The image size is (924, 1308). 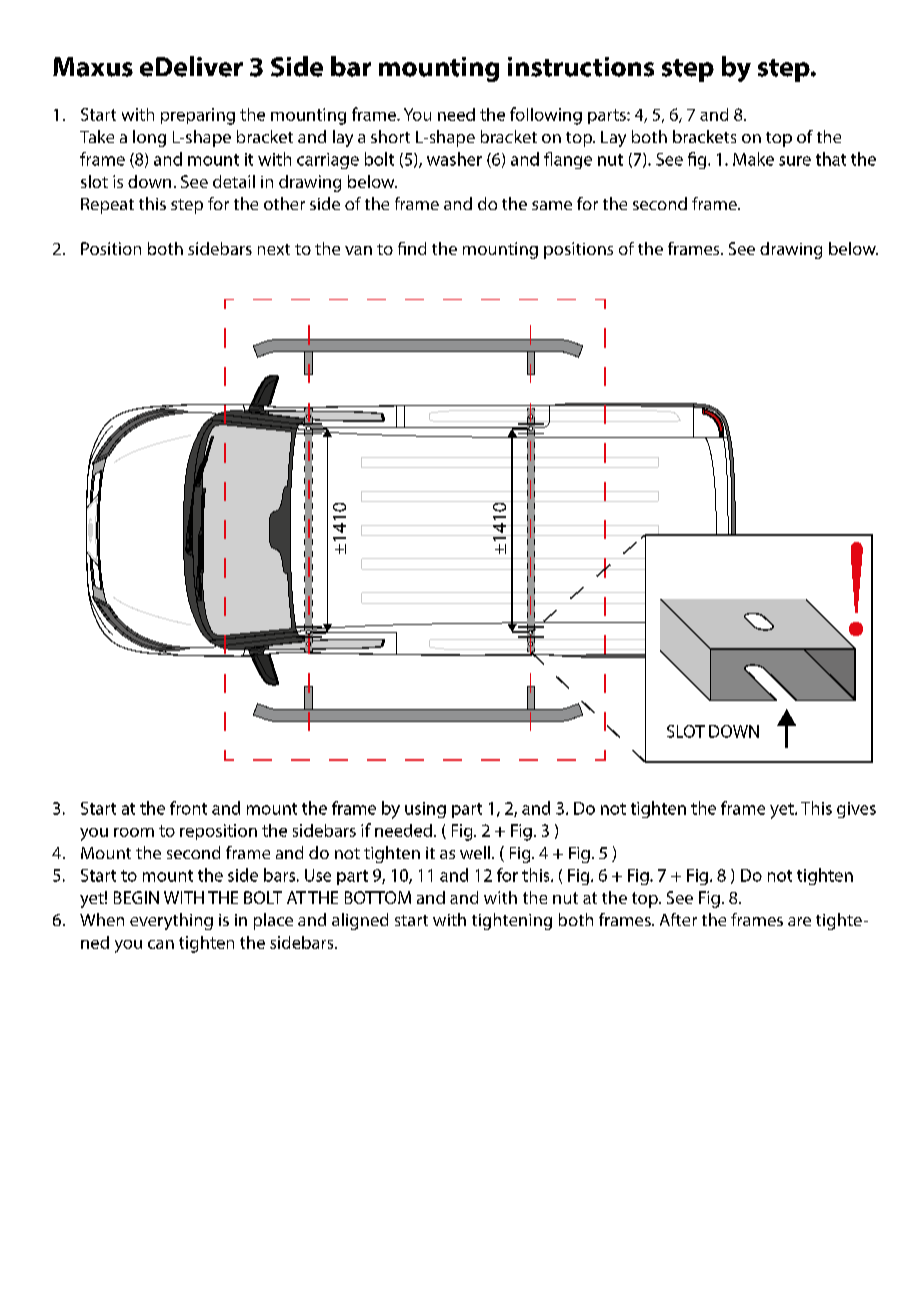 I want to click on using, so click(x=425, y=810).
